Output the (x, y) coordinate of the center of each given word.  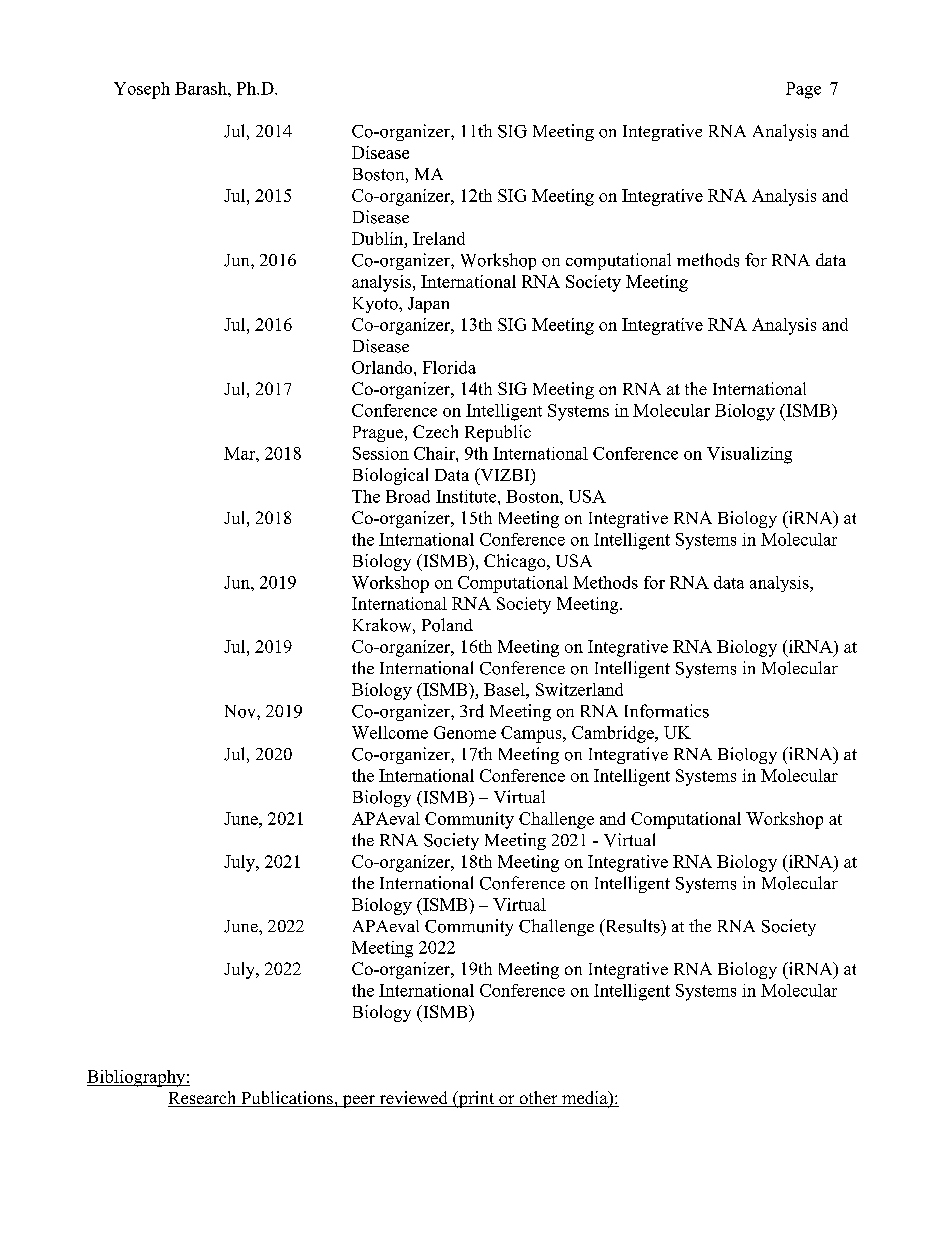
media (585, 1099)
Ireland (439, 238)
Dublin (379, 238)
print (476, 1099)
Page (803, 90)
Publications (287, 1099)
